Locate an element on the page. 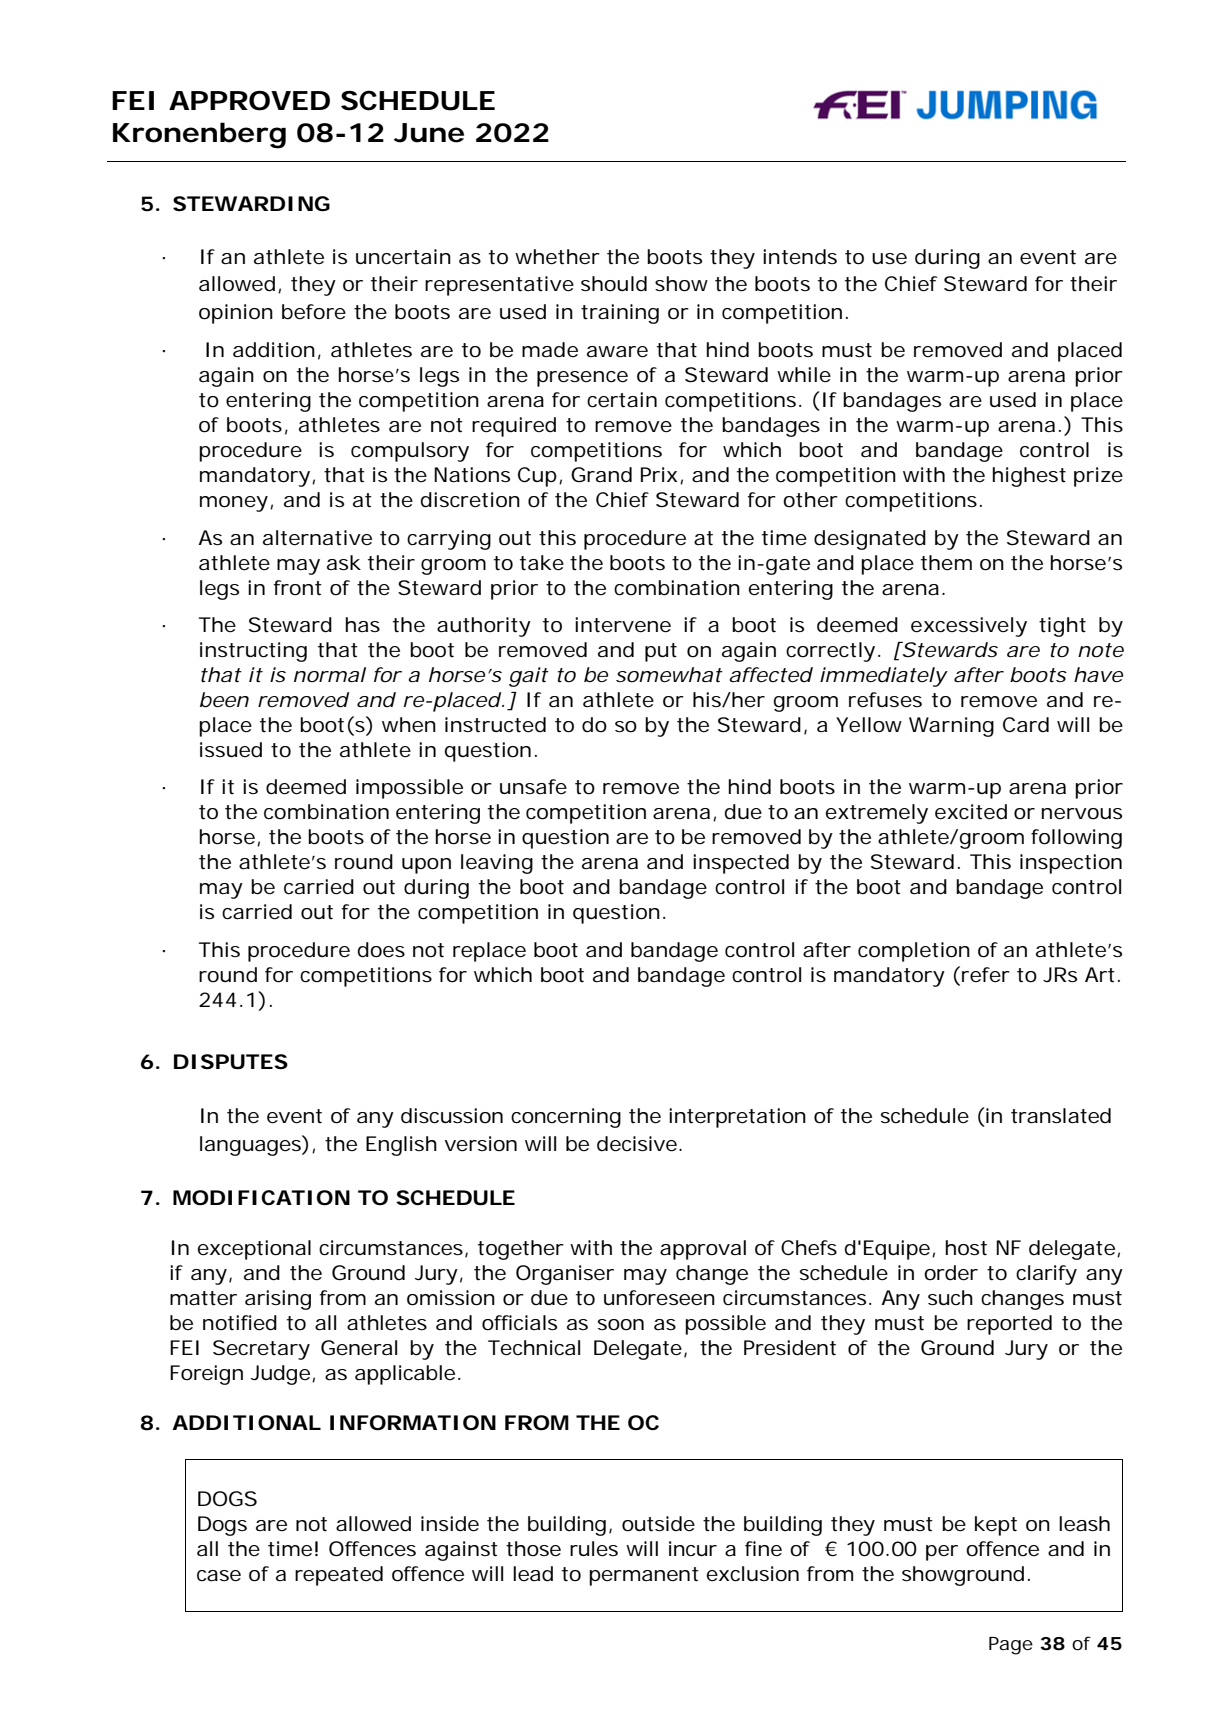 This document has width=1225, height=1732. Page is located at coordinates (1011, 1646).
